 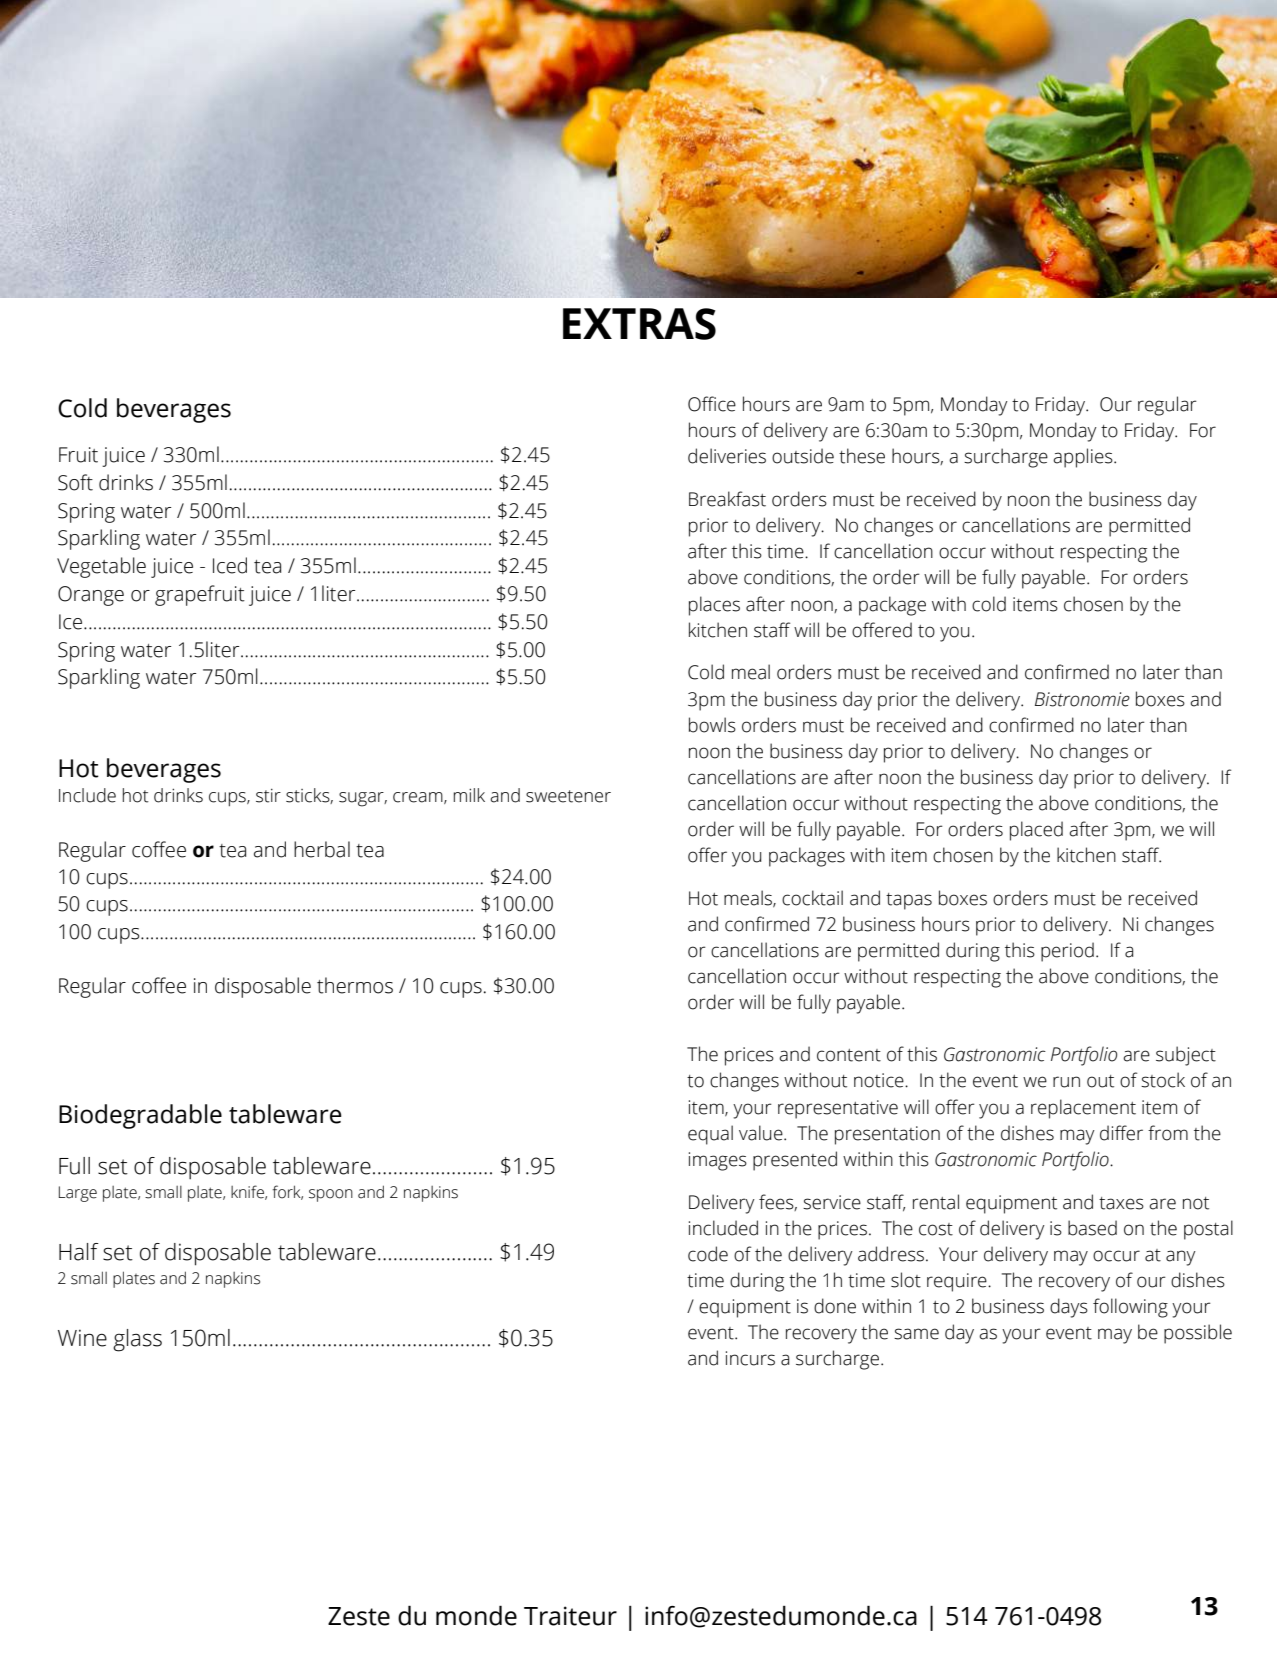 I want to click on placed, so click(x=1036, y=831).
